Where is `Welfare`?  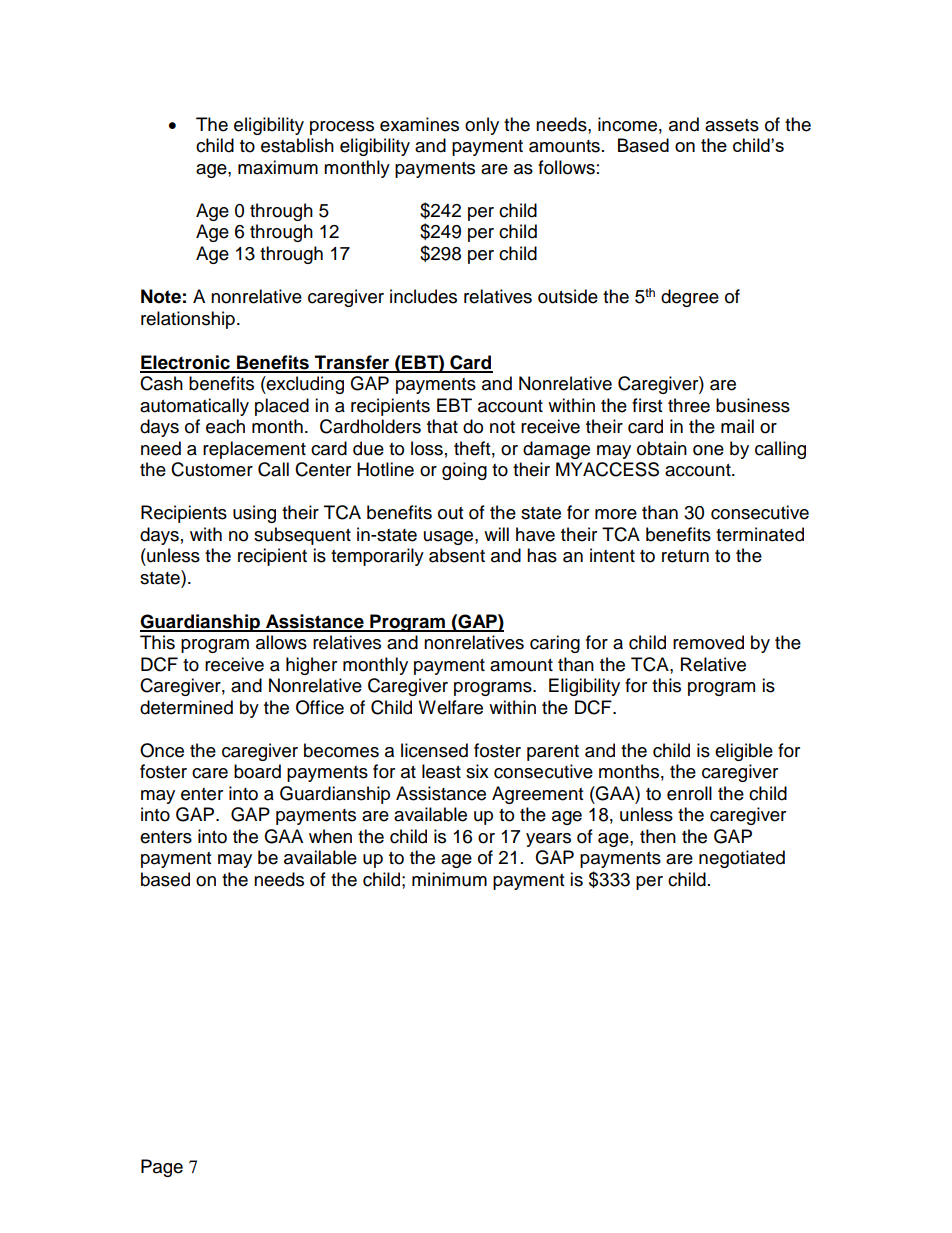
Welfare is located at coordinates (450, 707).
